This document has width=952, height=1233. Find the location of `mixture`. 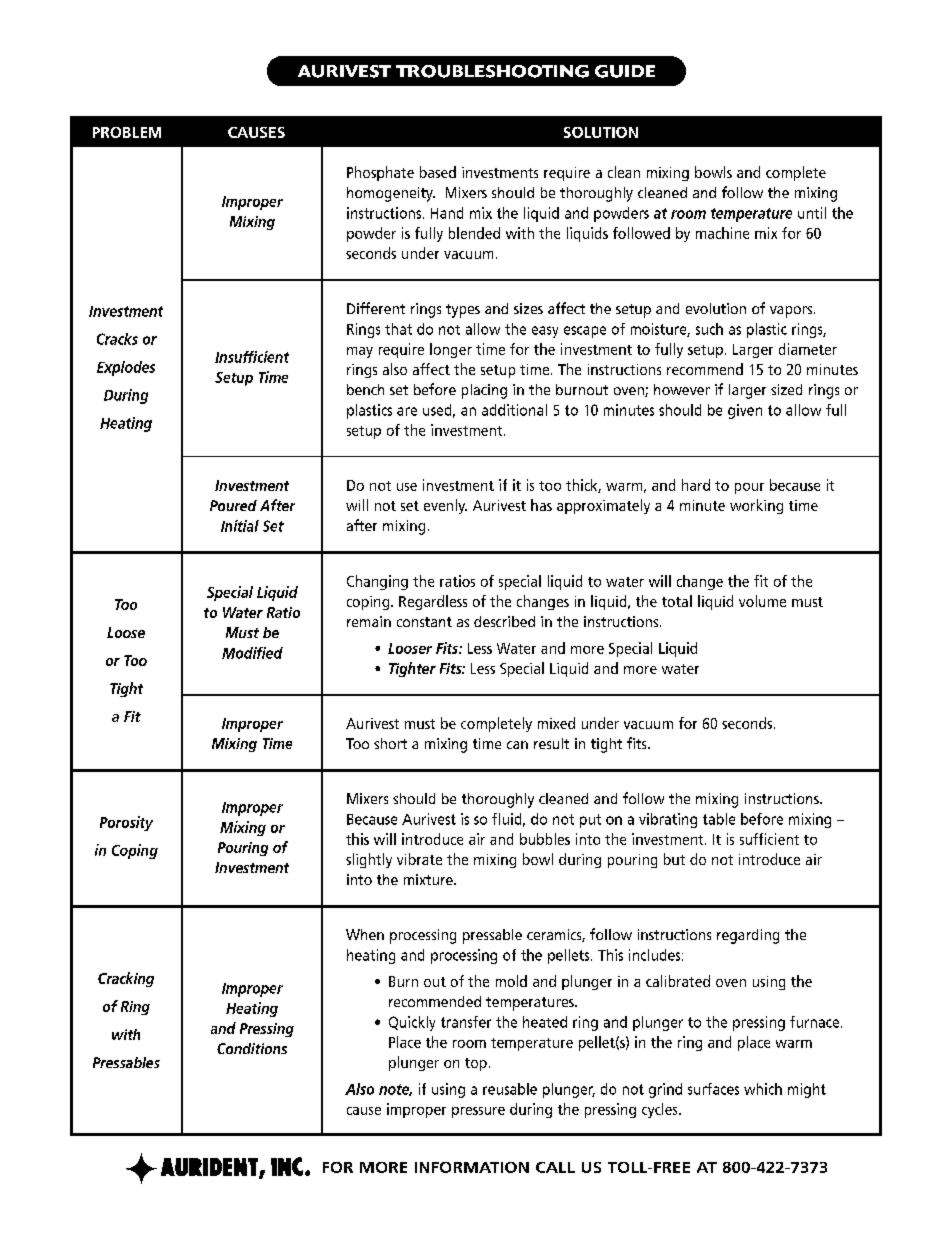

mixture is located at coordinates (429, 879).
